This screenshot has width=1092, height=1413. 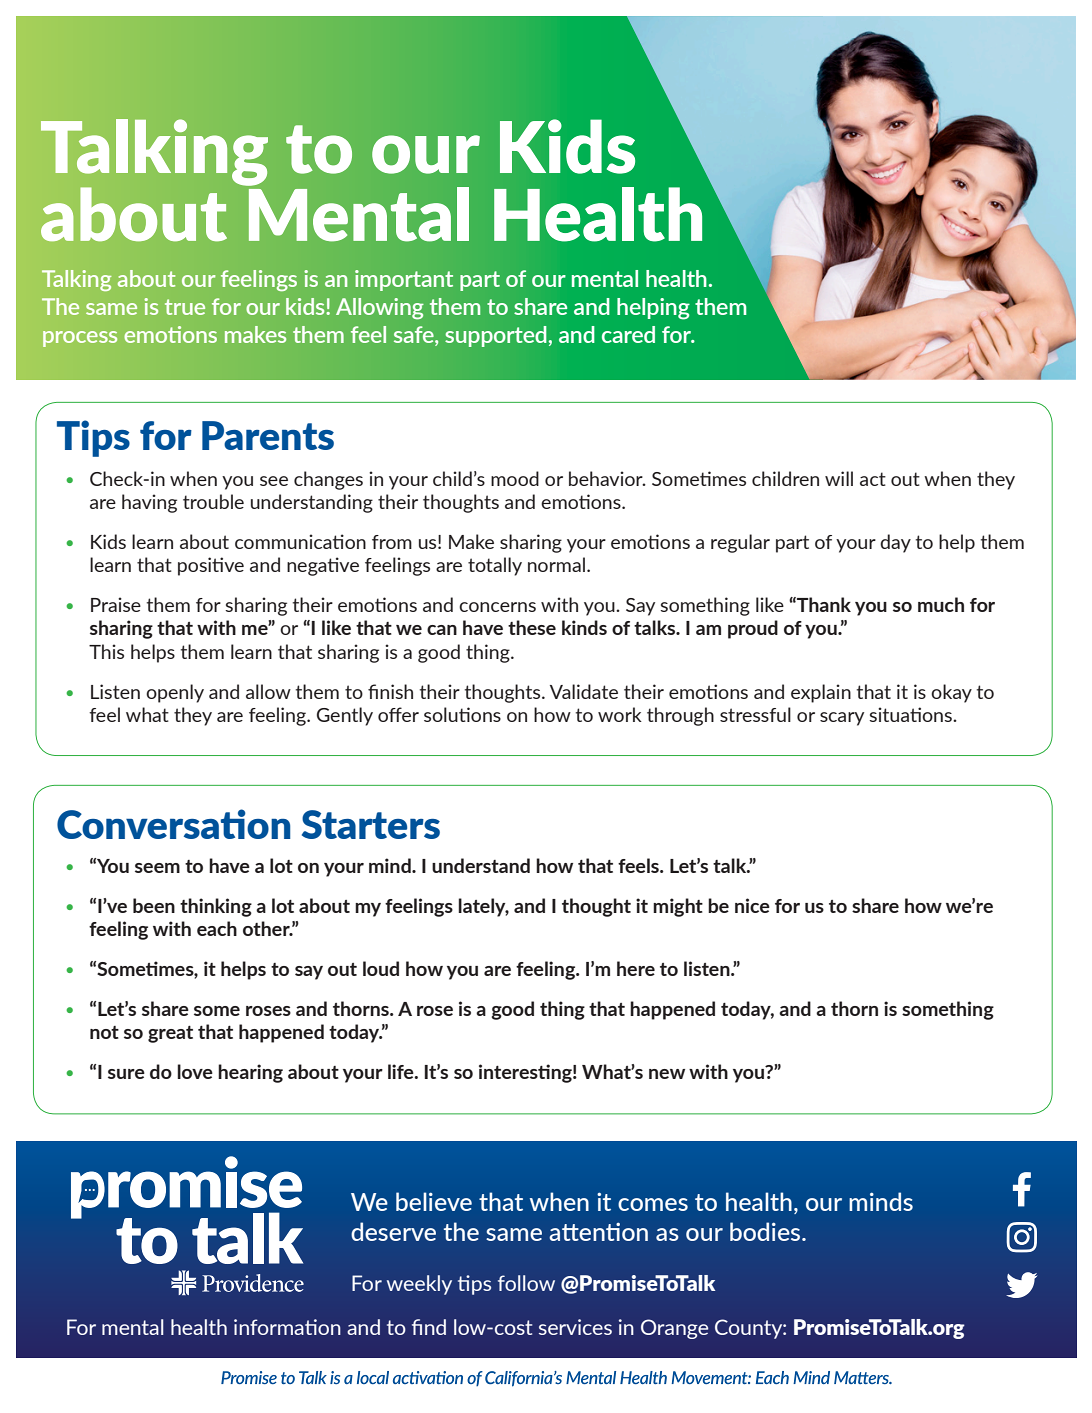 I want to click on life, so click(x=402, y=1071).
